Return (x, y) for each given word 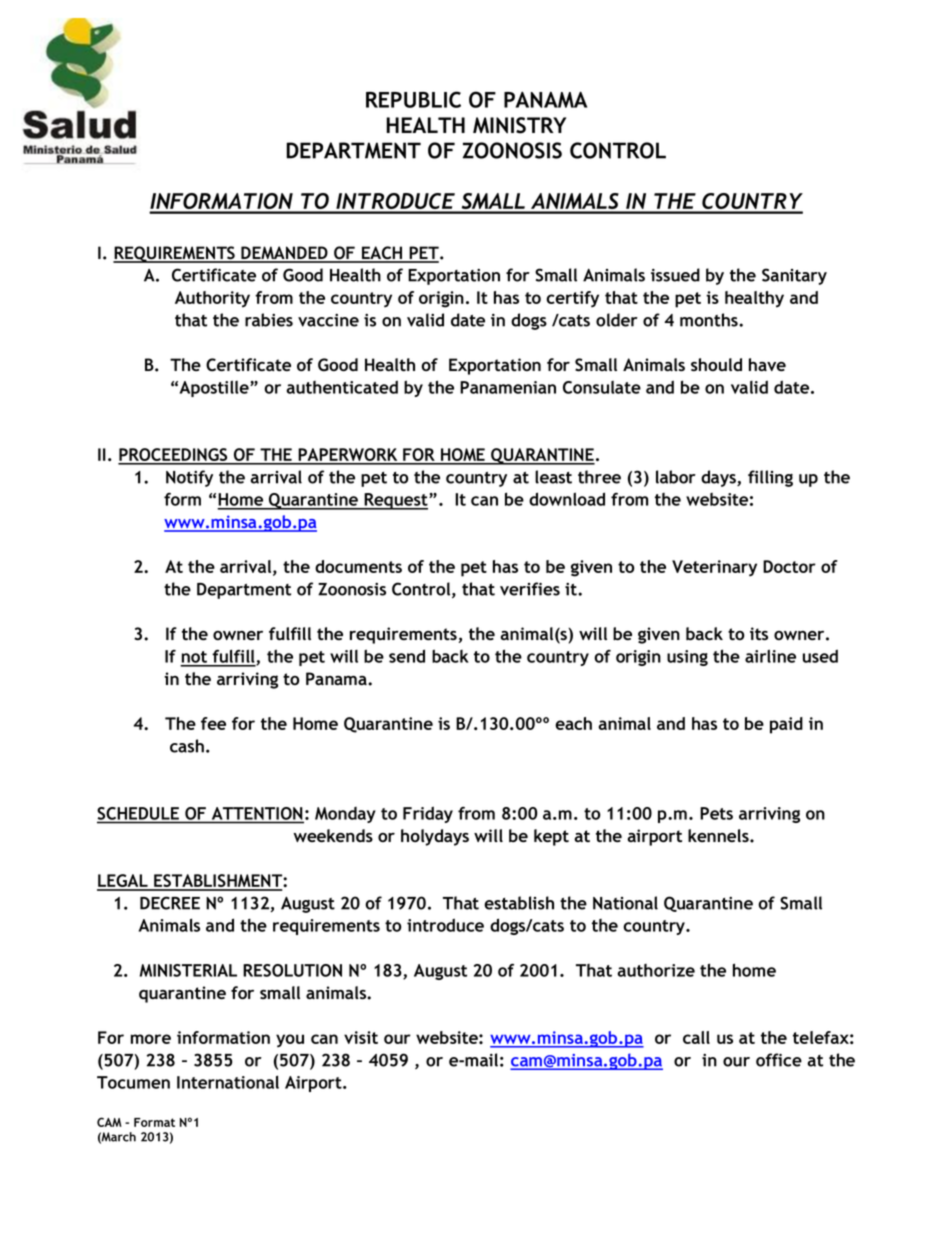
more (151, 1039)
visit (361, 1037)
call (696, 1037)
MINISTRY (519, 125)
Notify (189, 478)
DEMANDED (284, 254)
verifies (530, 589)
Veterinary (714, 568)
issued (675, 275)
